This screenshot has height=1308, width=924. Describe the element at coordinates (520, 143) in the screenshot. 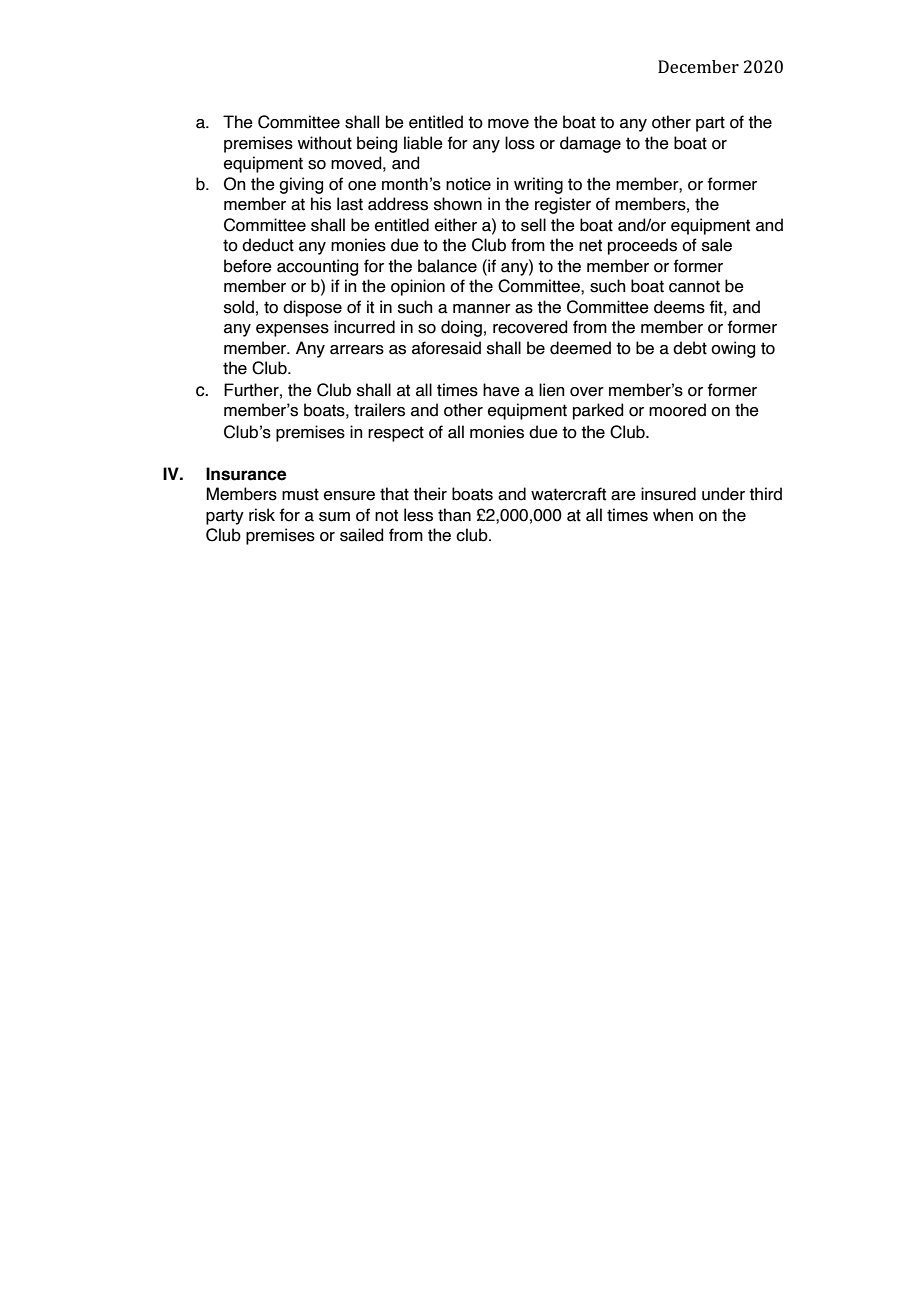

I see `loss` at that location.
